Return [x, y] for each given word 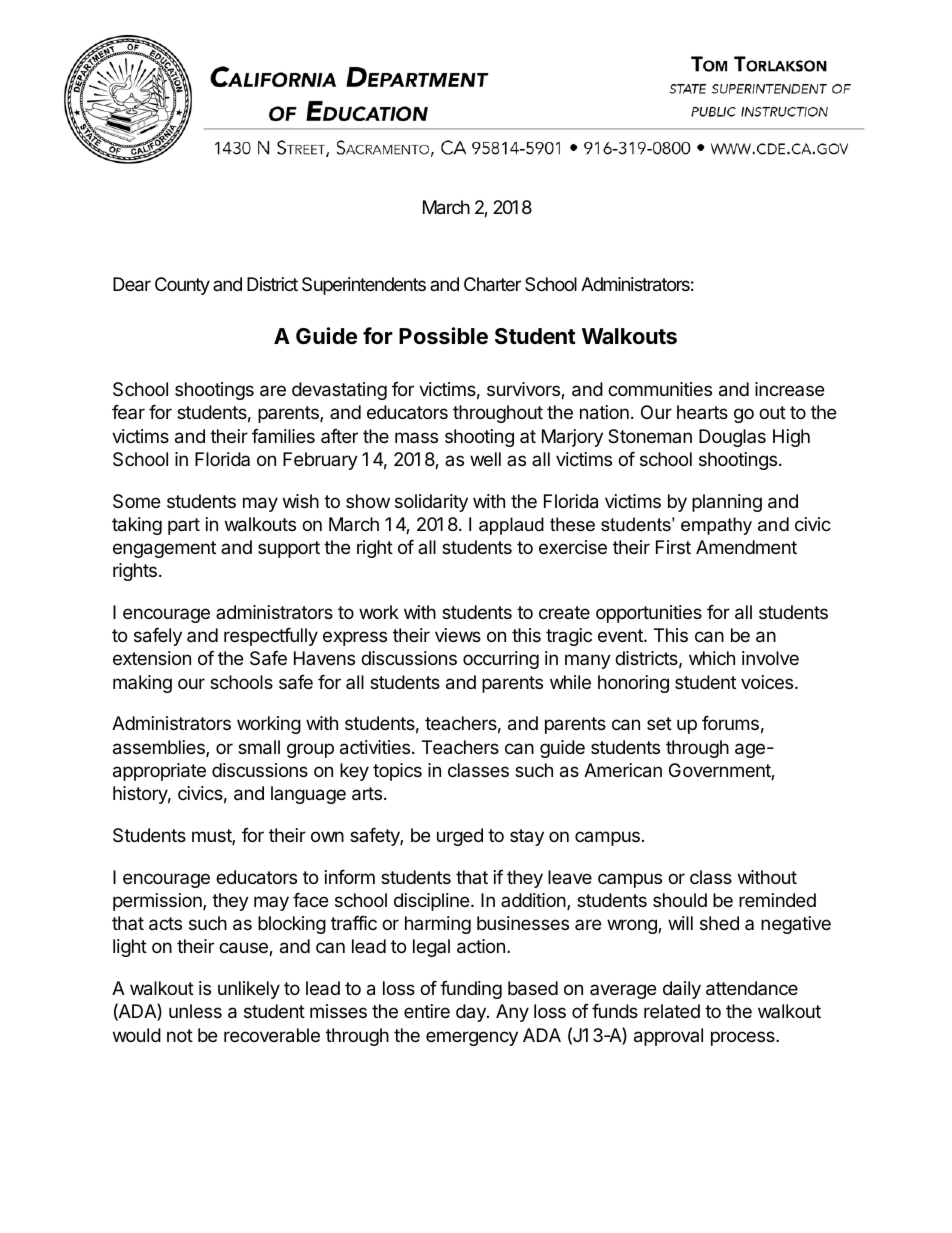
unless [195, 1011]
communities [660, 389]
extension [152, 658]
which [712, 658]
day [472, 1013]
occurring [501, 660]
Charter [492, 284]
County [182, 286]
